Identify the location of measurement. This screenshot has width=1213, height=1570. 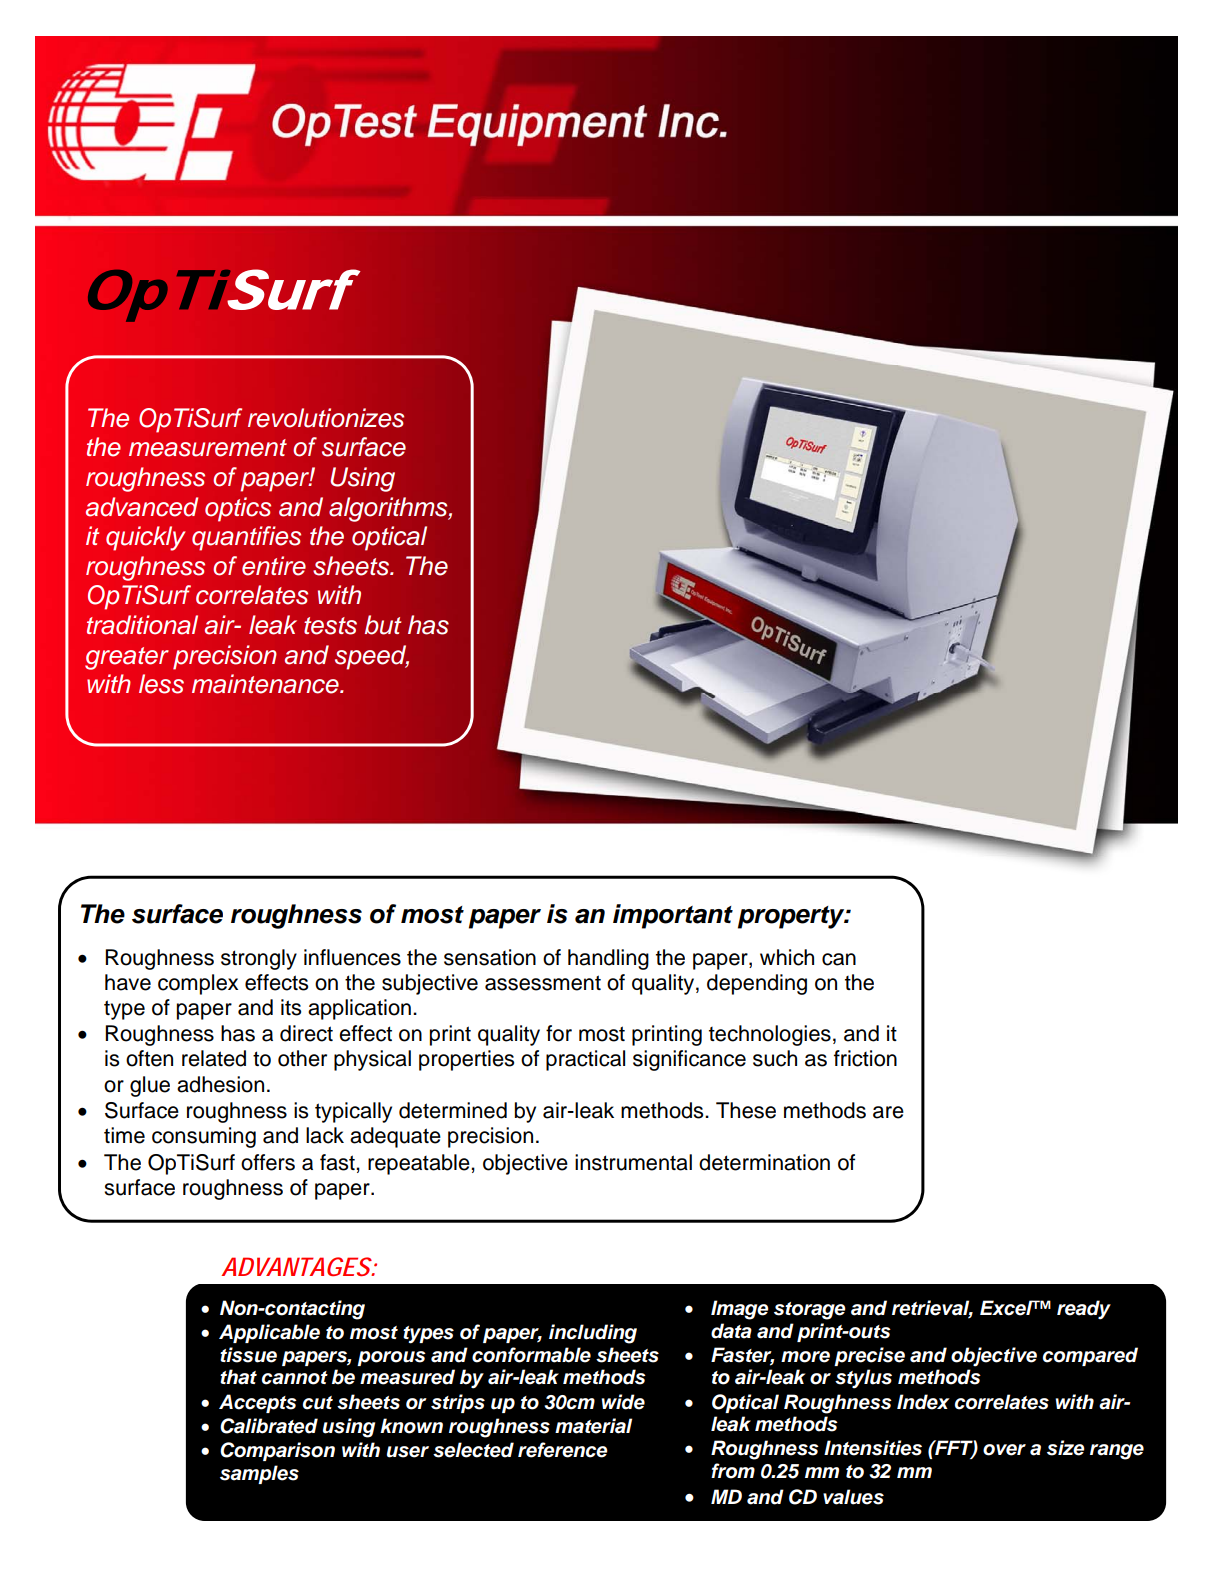
(208, 448).
